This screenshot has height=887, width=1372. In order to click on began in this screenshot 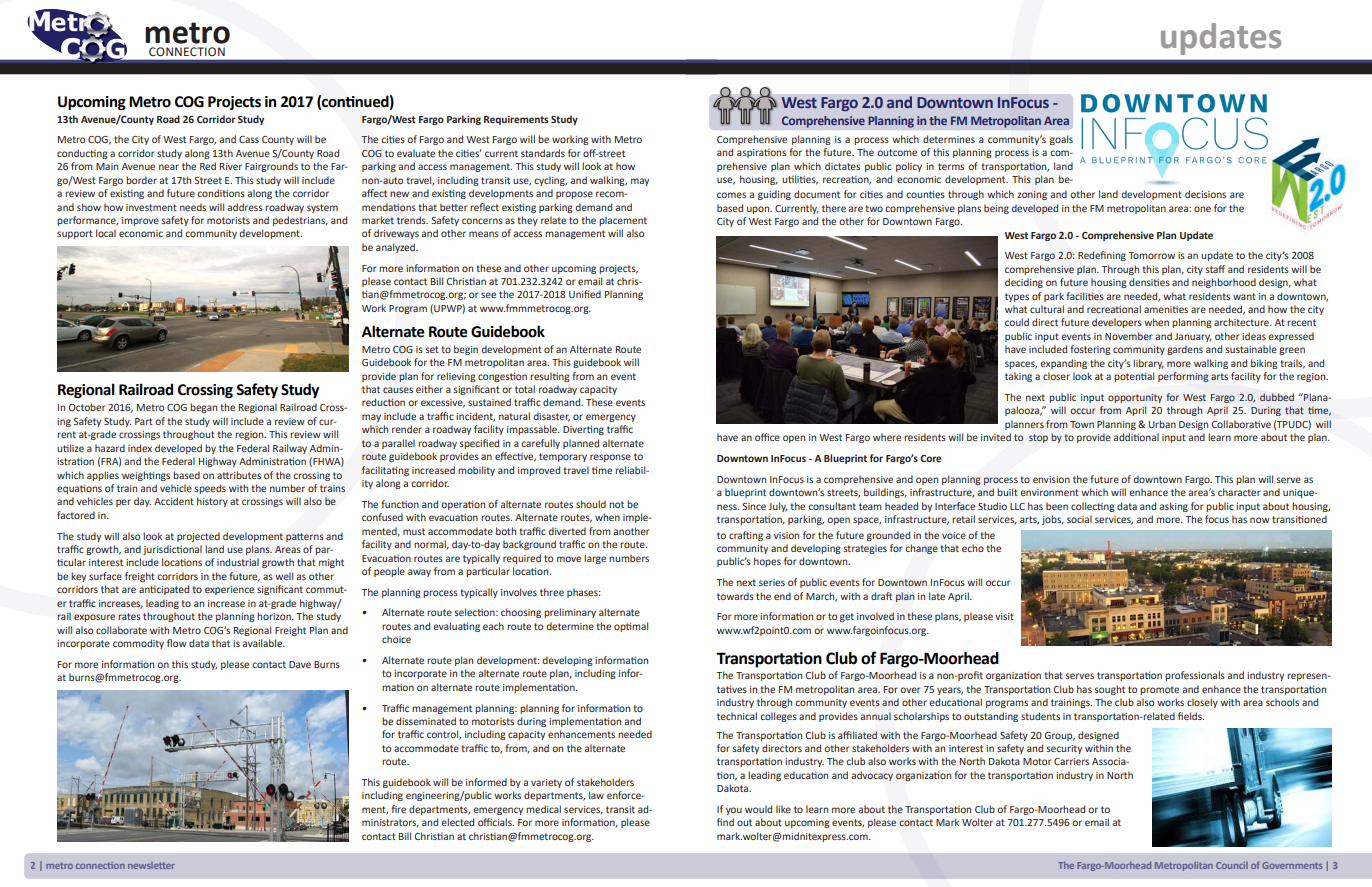, I will do `click(203, 408)`.
